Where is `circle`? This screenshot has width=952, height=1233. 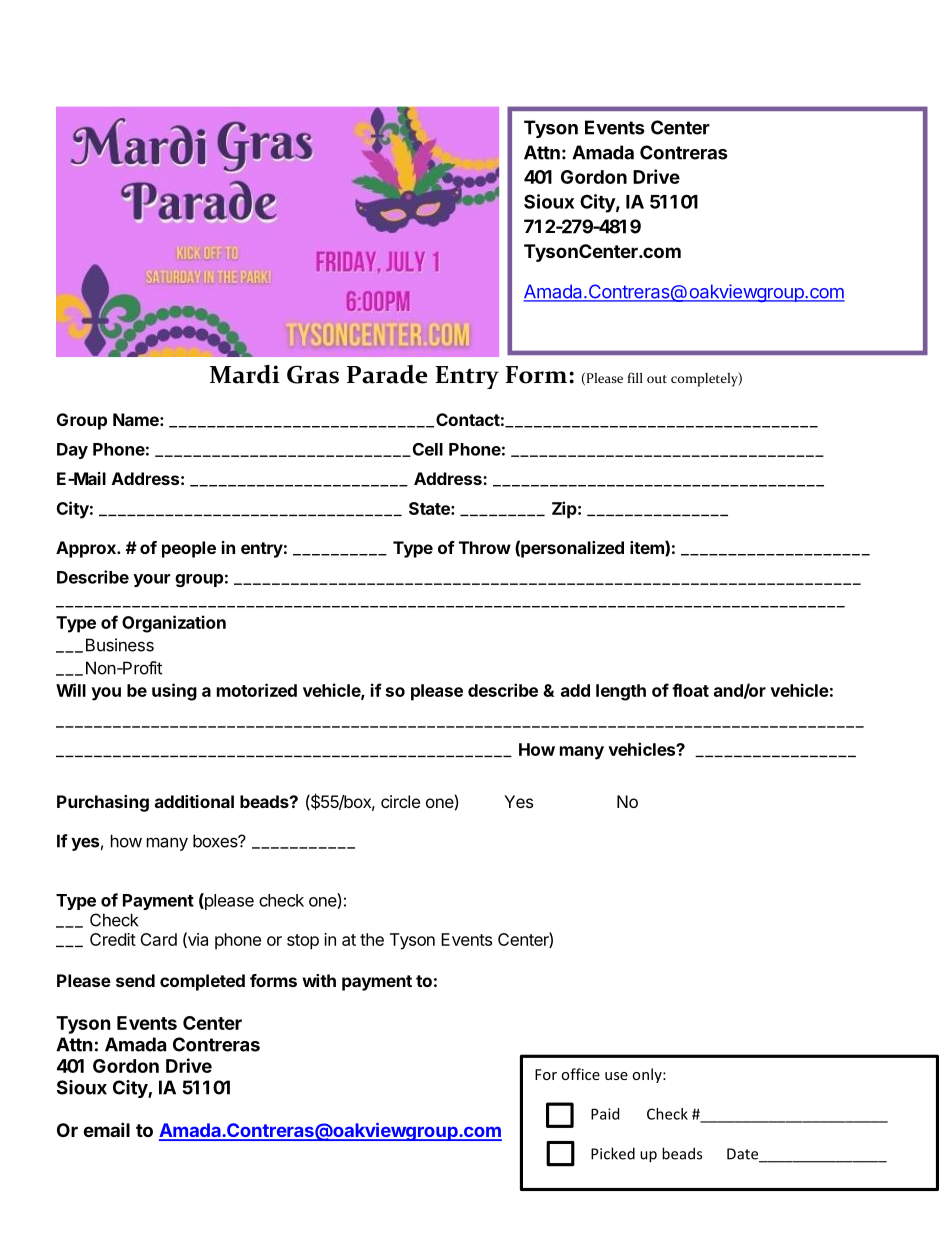
circle is located at coordinates (400, 801).
